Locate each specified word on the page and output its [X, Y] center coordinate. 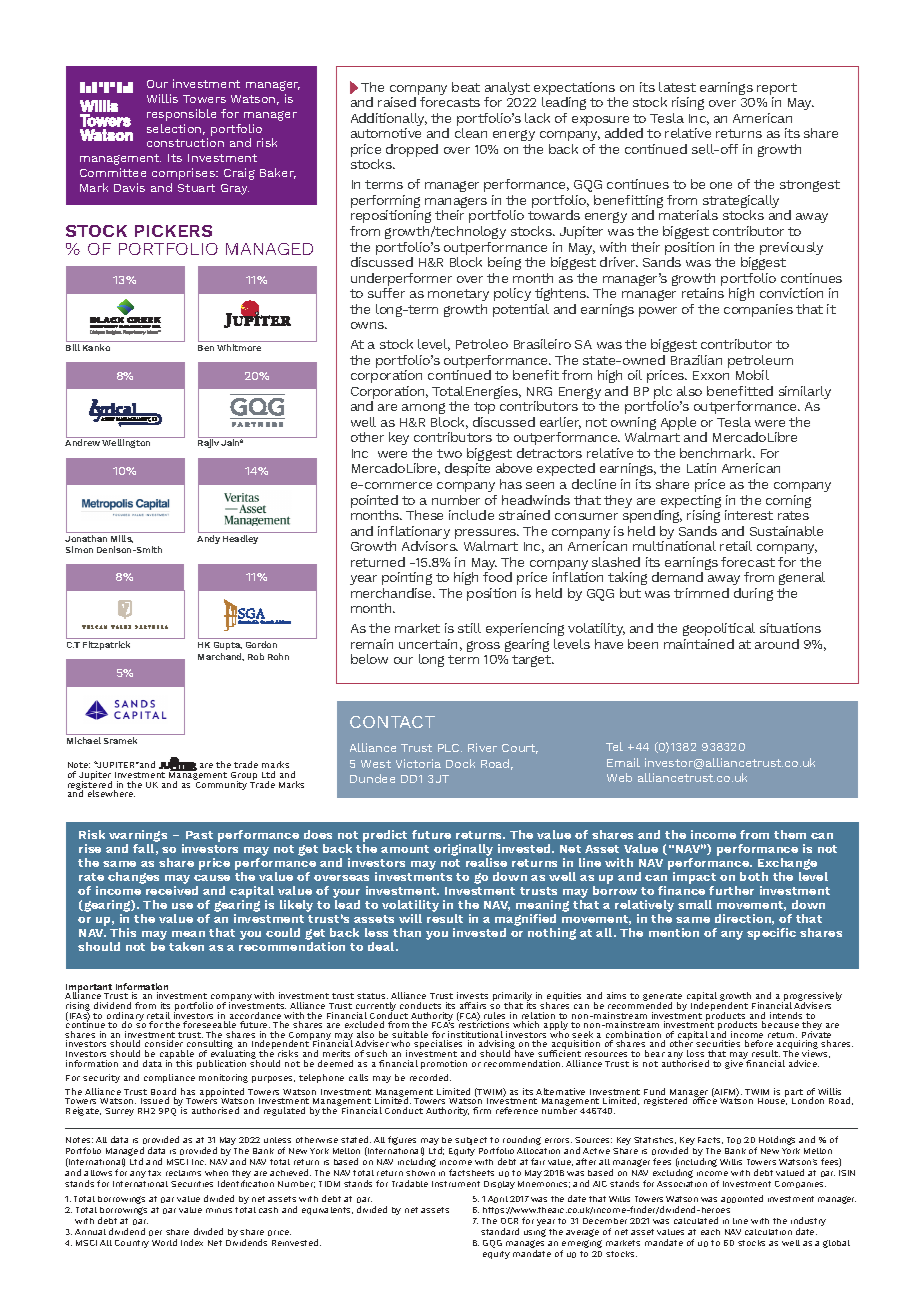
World [164, 1242]
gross [483, 646]
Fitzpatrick [106, 645]
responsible [181, 115]
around [777, 644]
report [777, 90]
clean [471, 133]
